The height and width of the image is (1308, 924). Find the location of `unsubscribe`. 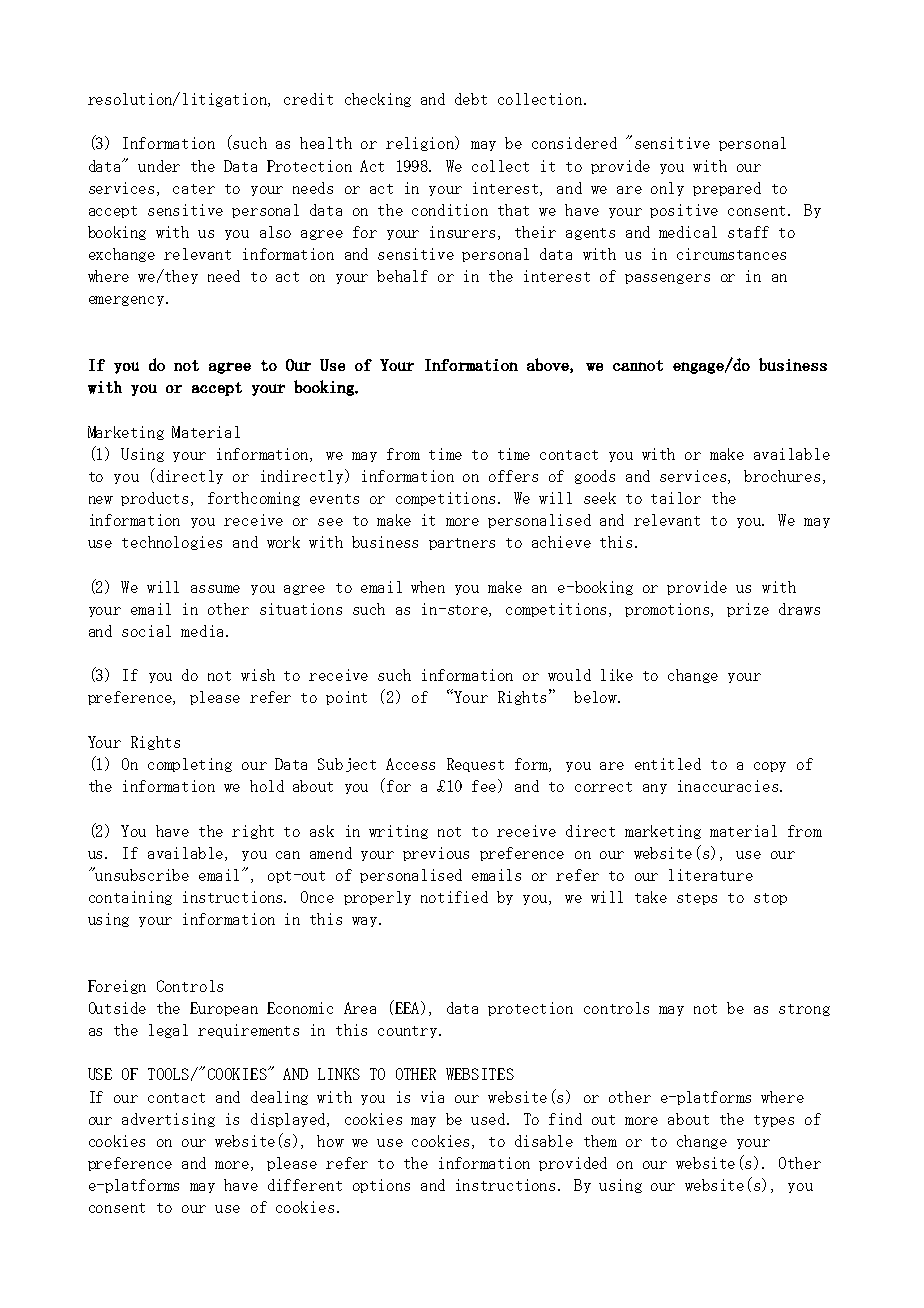

unsubscribe is located at coordinates (141, 874).
